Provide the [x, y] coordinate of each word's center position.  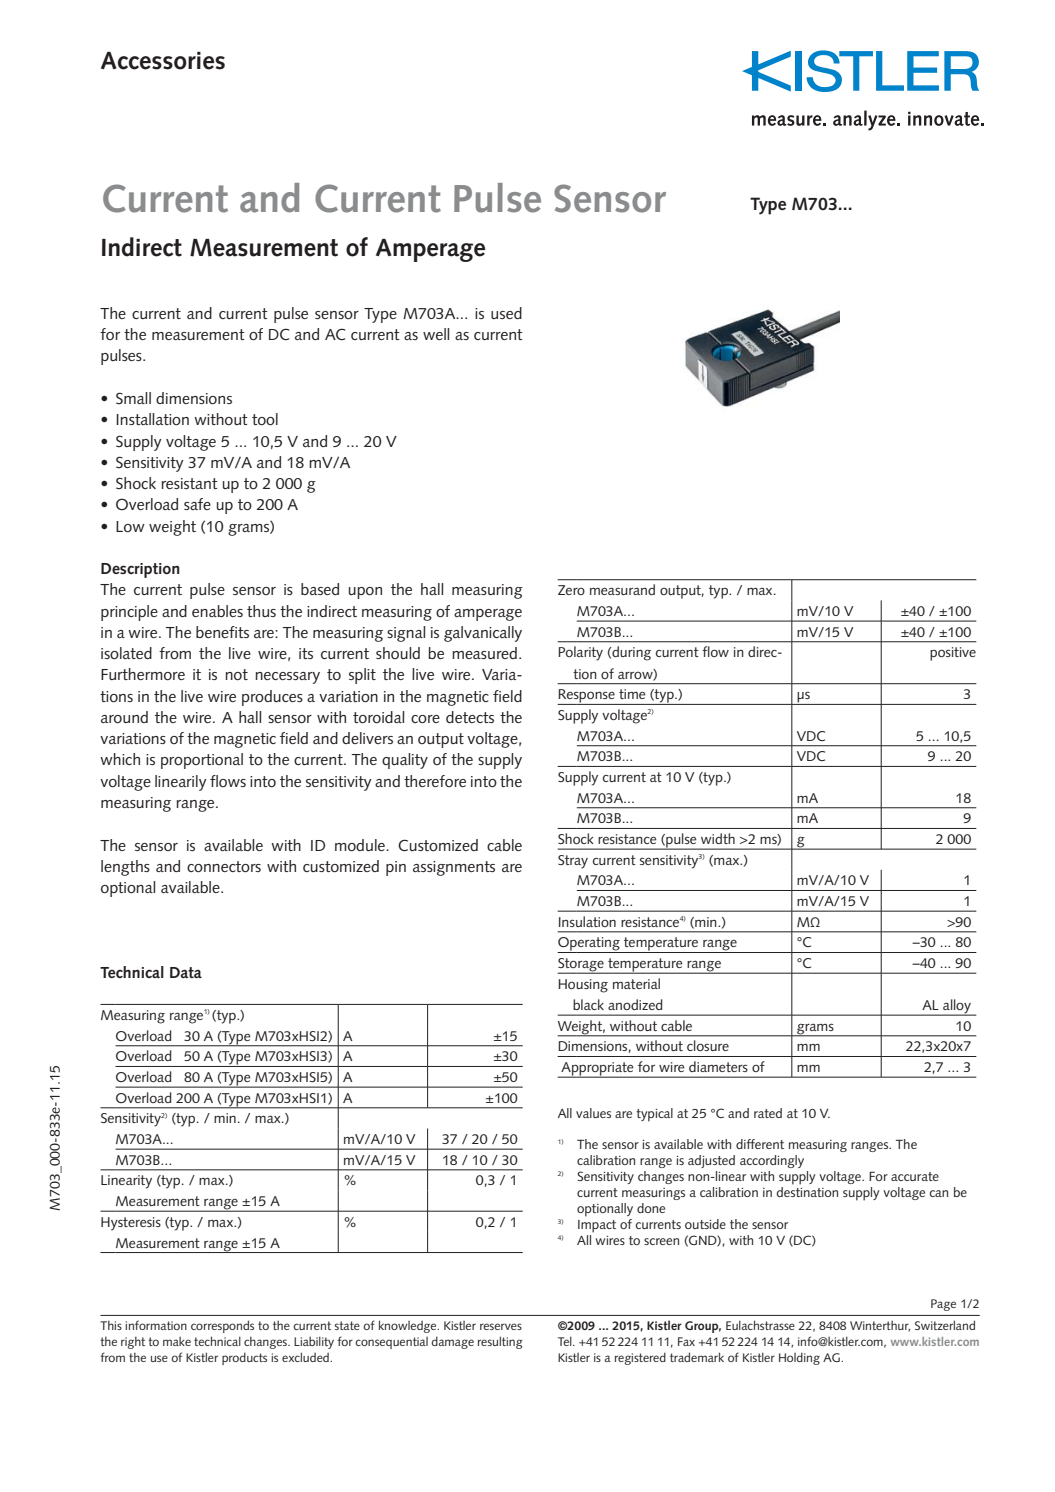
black [588, 1004]
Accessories [163, 61]
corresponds [222, 1326]
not [236, 674]
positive [953, 654]
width [718, 838]
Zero [571, 590]
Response [587, 697]
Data [186, 972]
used [506, 313]
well [436, 334]
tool [265, 419]
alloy [957, 1007]
